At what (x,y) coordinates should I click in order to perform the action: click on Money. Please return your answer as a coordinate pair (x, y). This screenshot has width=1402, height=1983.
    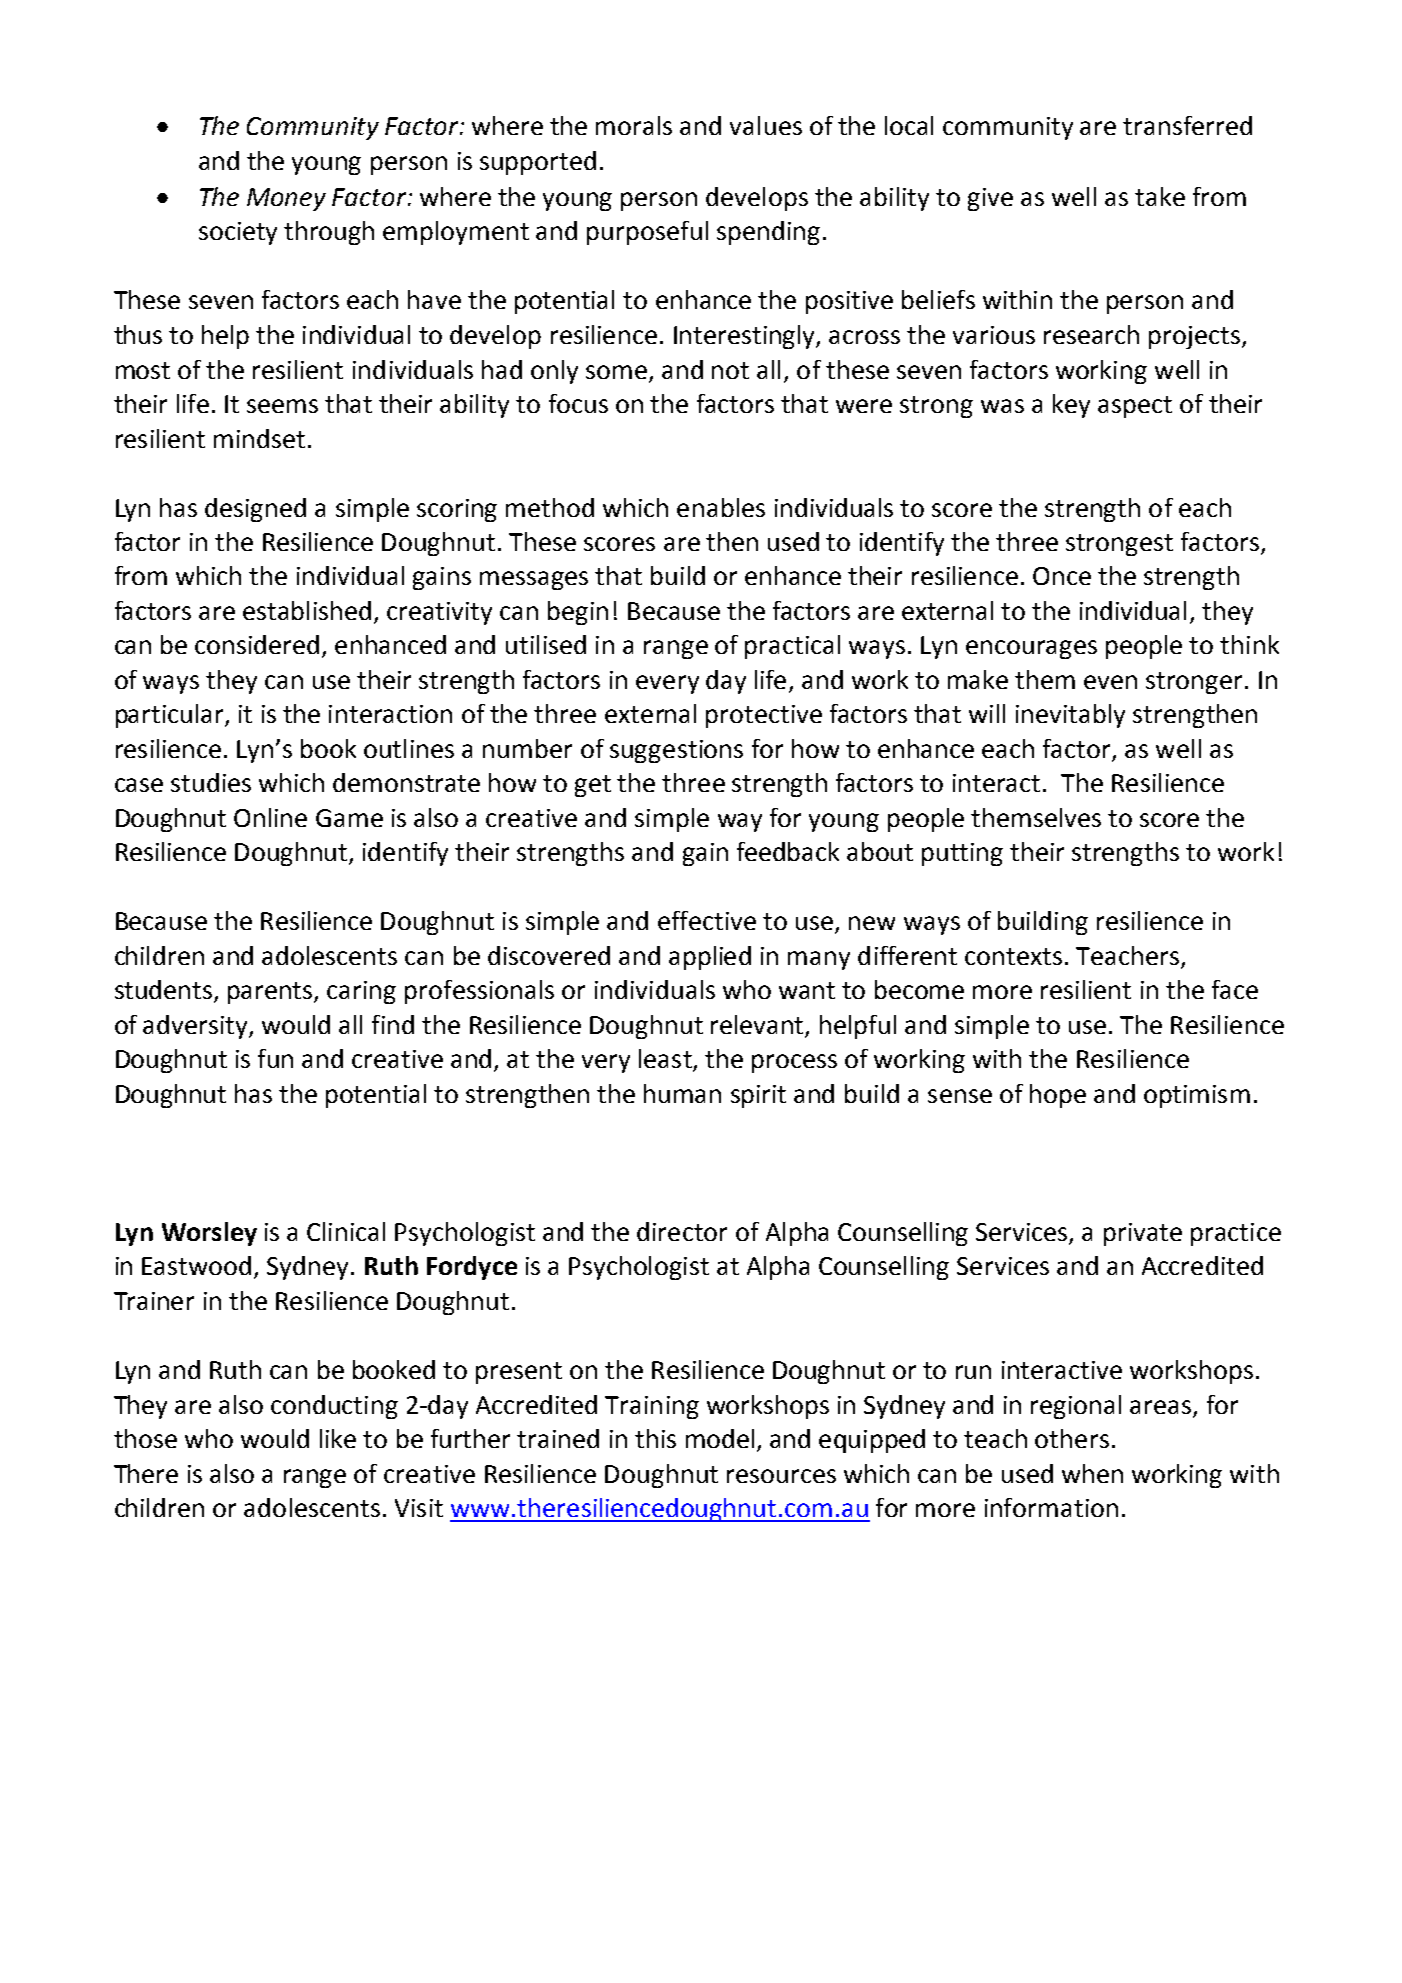
    Looking at the image, I should click on (286, 199).
